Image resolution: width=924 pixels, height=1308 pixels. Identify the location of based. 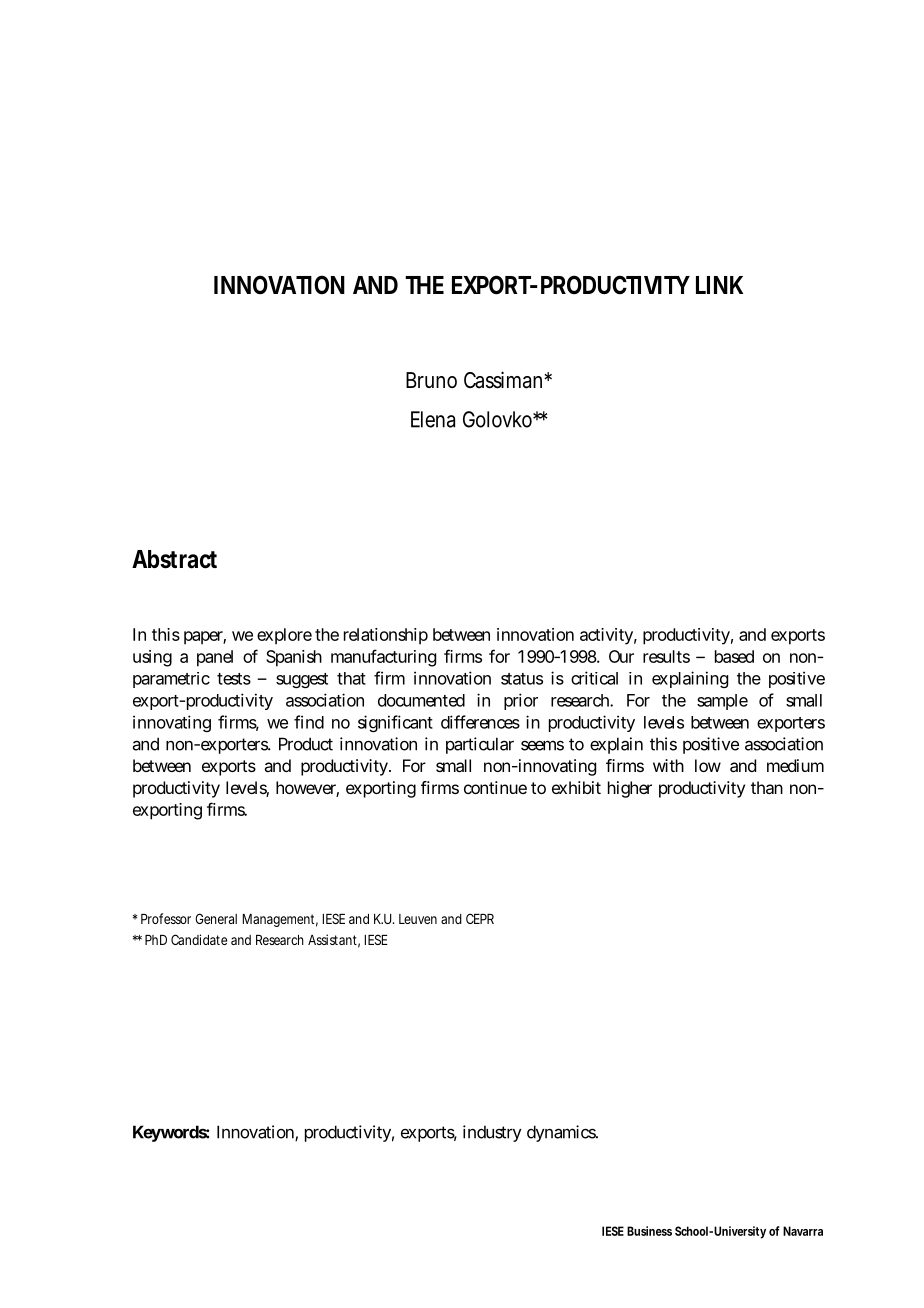
(734, 656).
